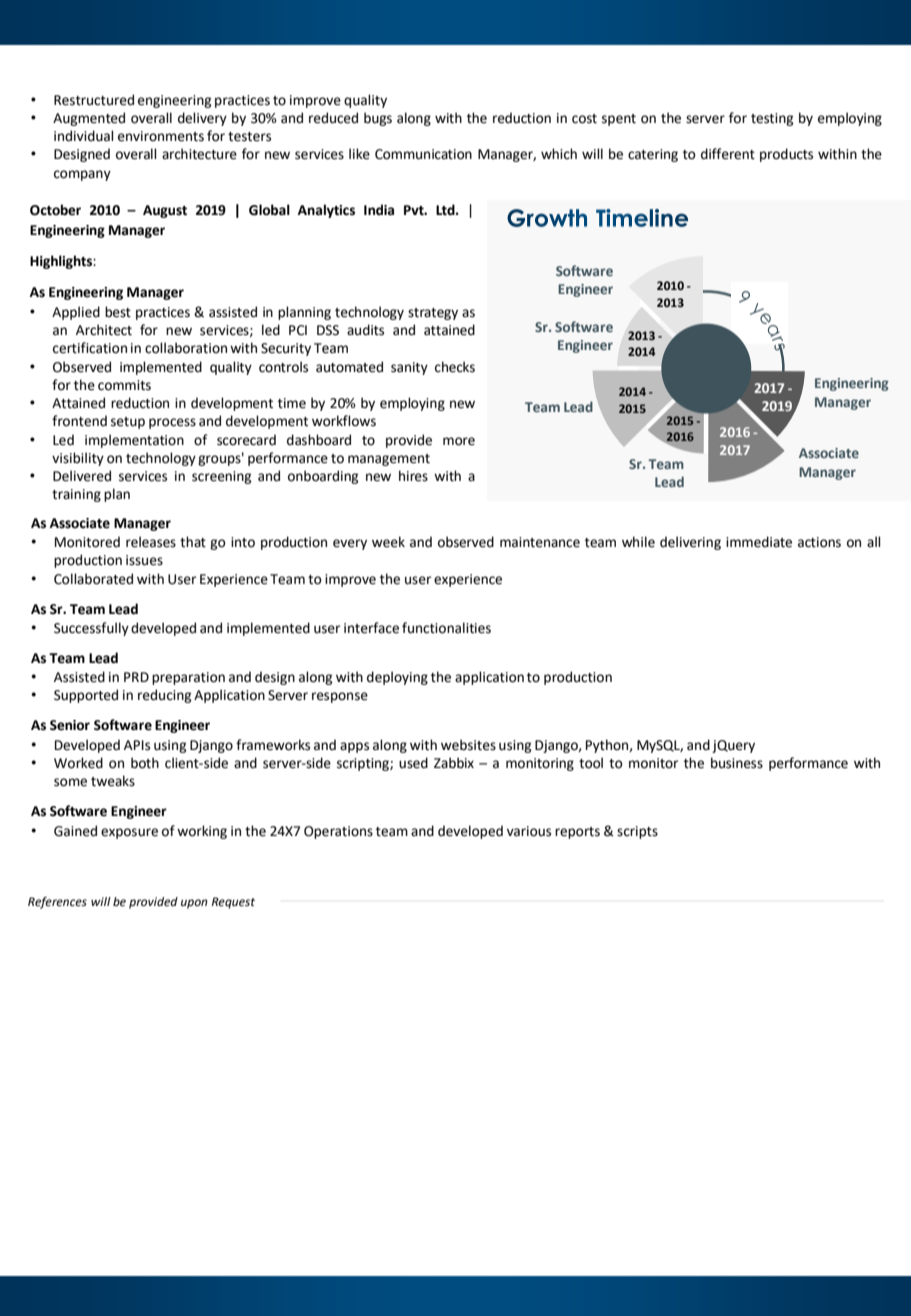  What do you see at coordinates (194, 904) in the screenshot?
I see `upon` at bounding box center [194, 904].
